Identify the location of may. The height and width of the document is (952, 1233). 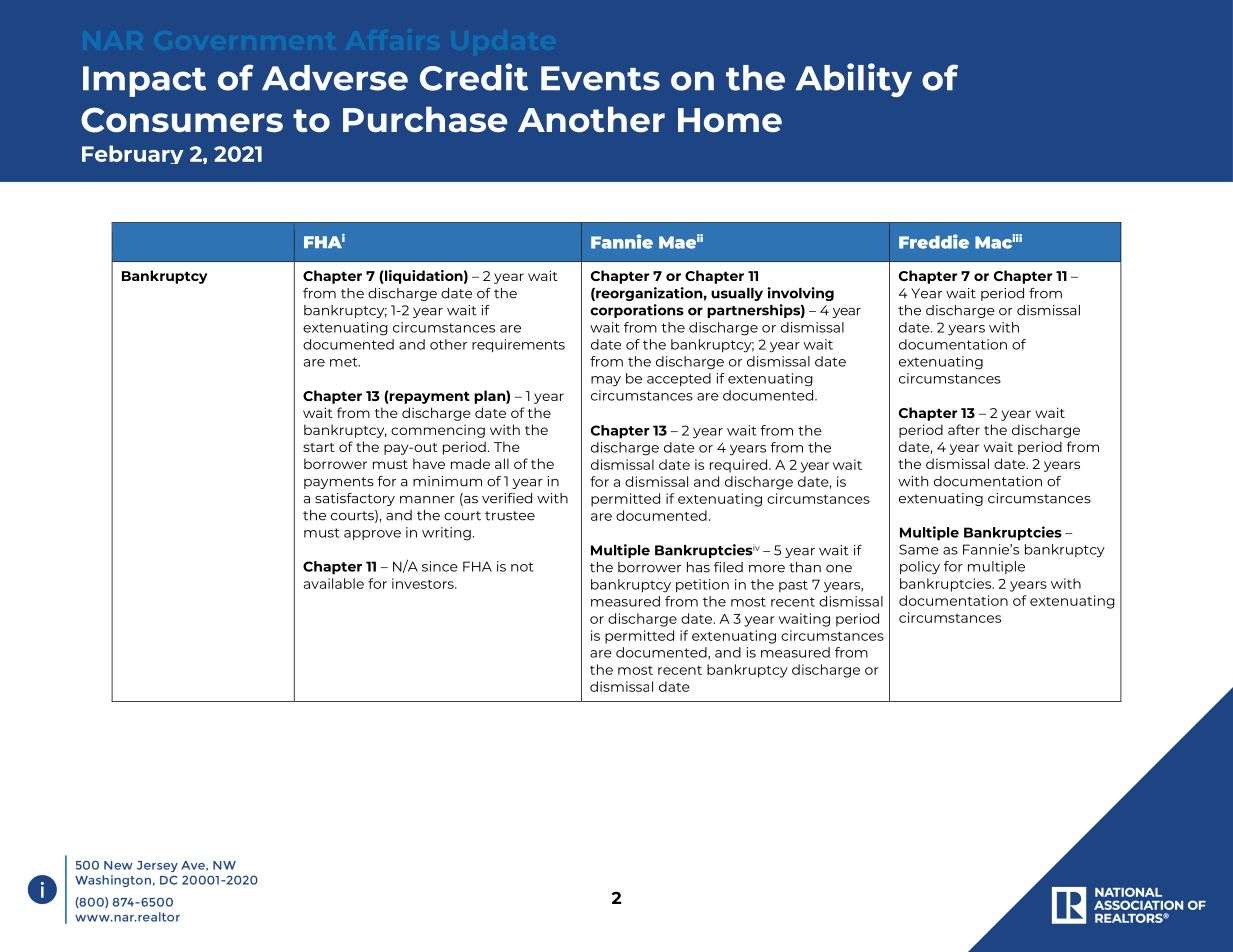
(606, 381).
